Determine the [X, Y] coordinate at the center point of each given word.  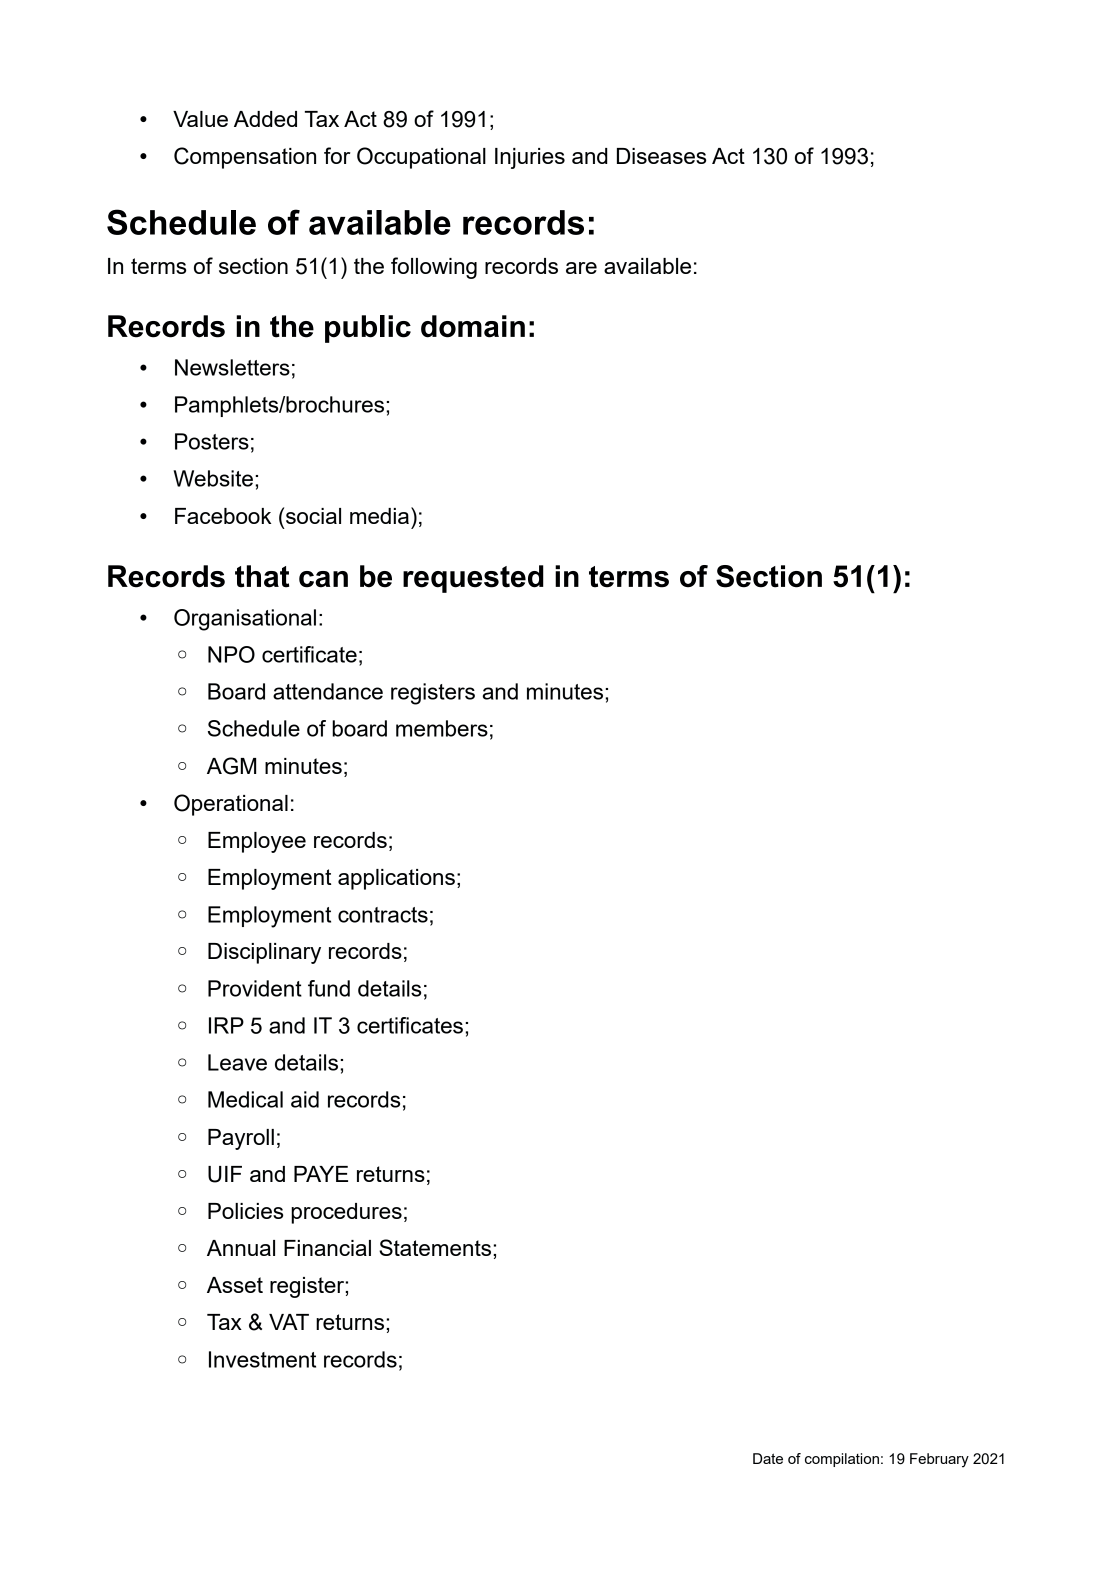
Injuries [530, 158]
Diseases [661, 156]
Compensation [245, 158]
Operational [231, 805]
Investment [262, 1359]
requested [473, 579]
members [442, 728]
